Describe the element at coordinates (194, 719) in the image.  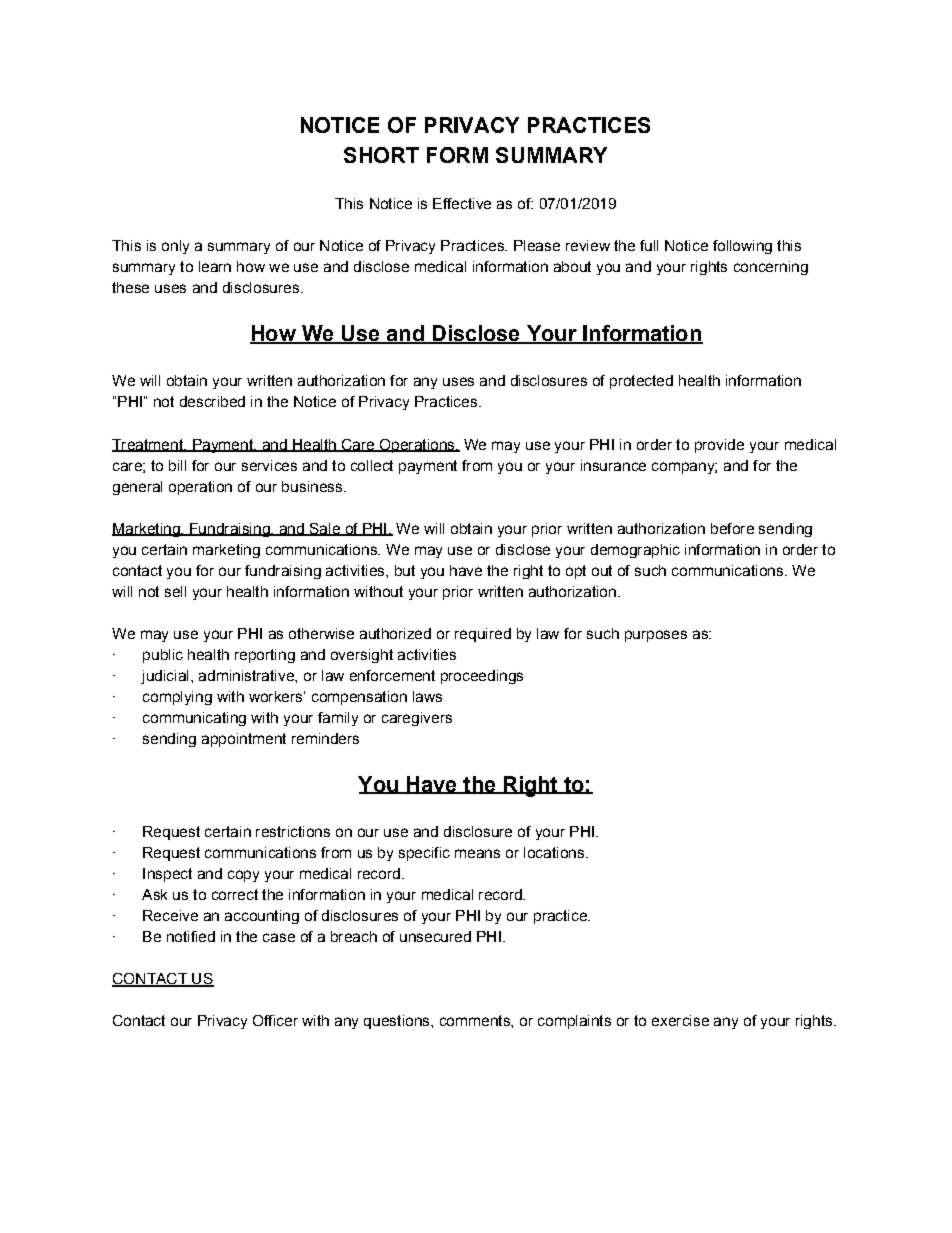
I see `communicating` at that location.
